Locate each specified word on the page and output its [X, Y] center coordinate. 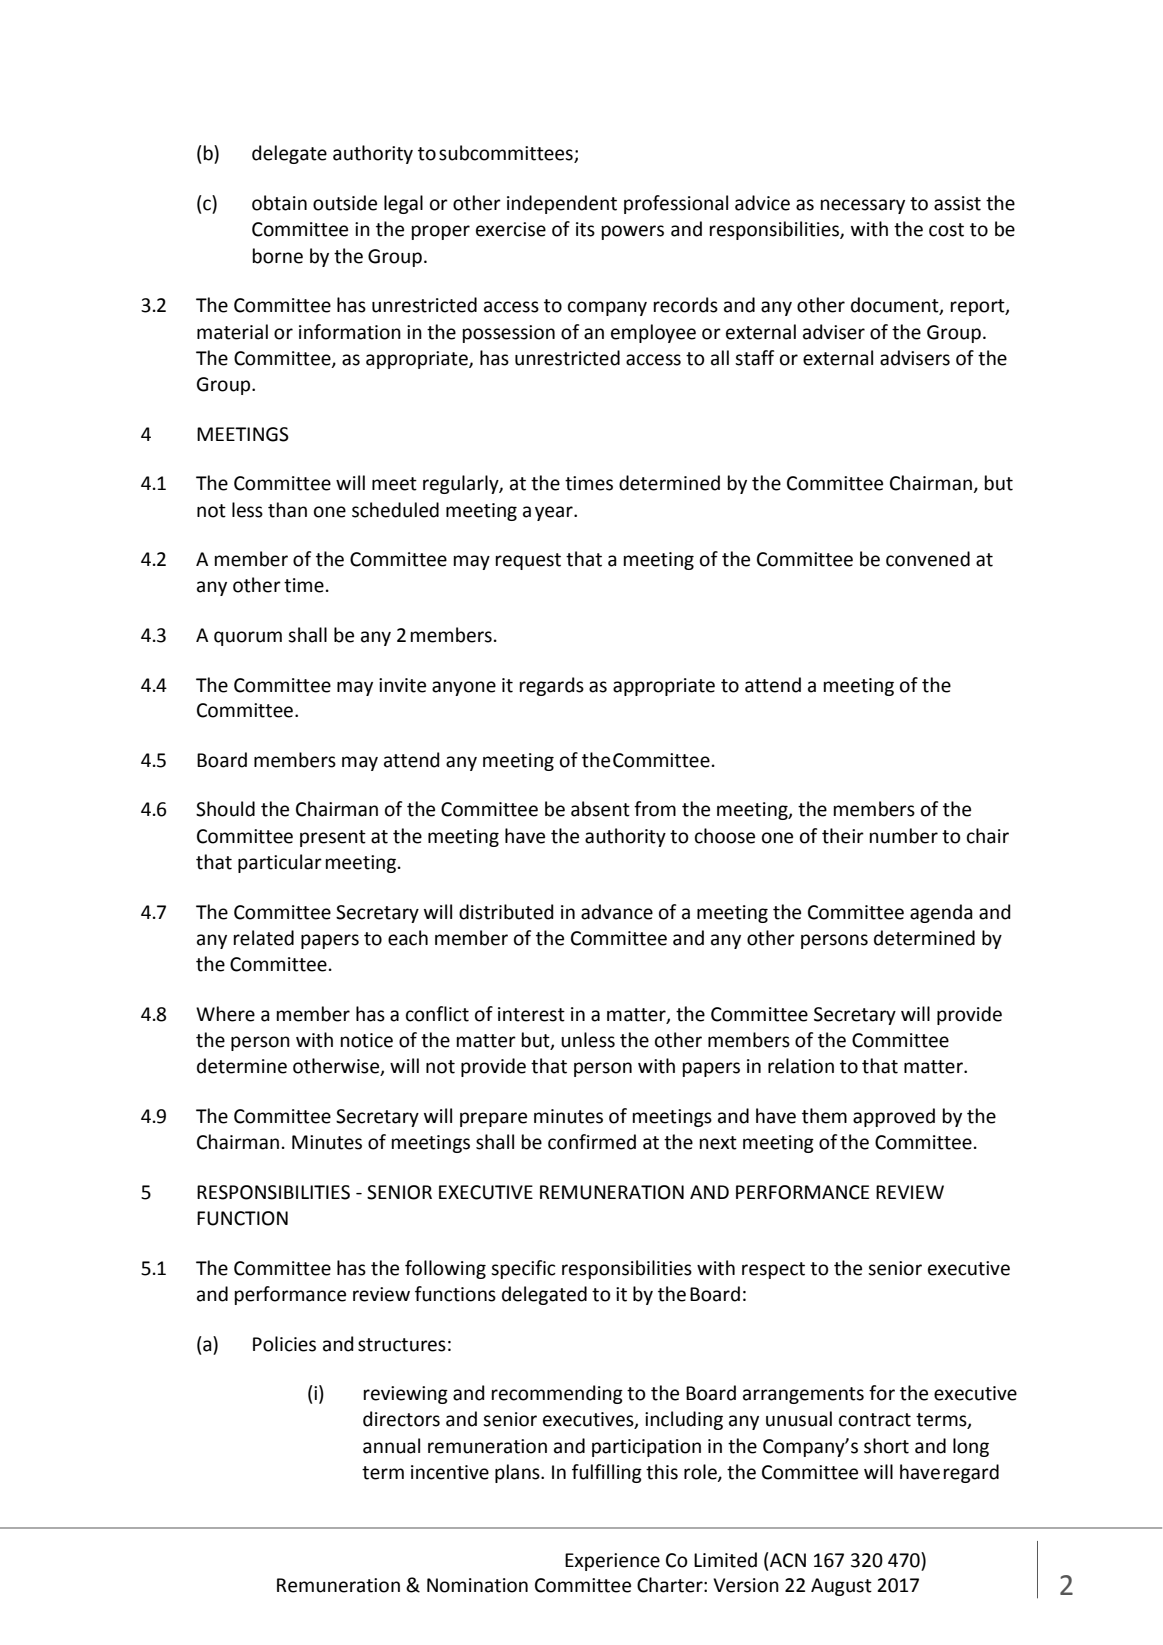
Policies [284, 1344]
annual [391, 1446]
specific [523, 1269]
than [287, 510]
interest [531, 1014]
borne [278, 256]
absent [600, 809]
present [333, 838]
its [585, 229]
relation [801, 1066]
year [555, 513]
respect [773, 1270]
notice [367, 1040]
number [904, 836]
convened [928, 559]
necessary [863, 206]
